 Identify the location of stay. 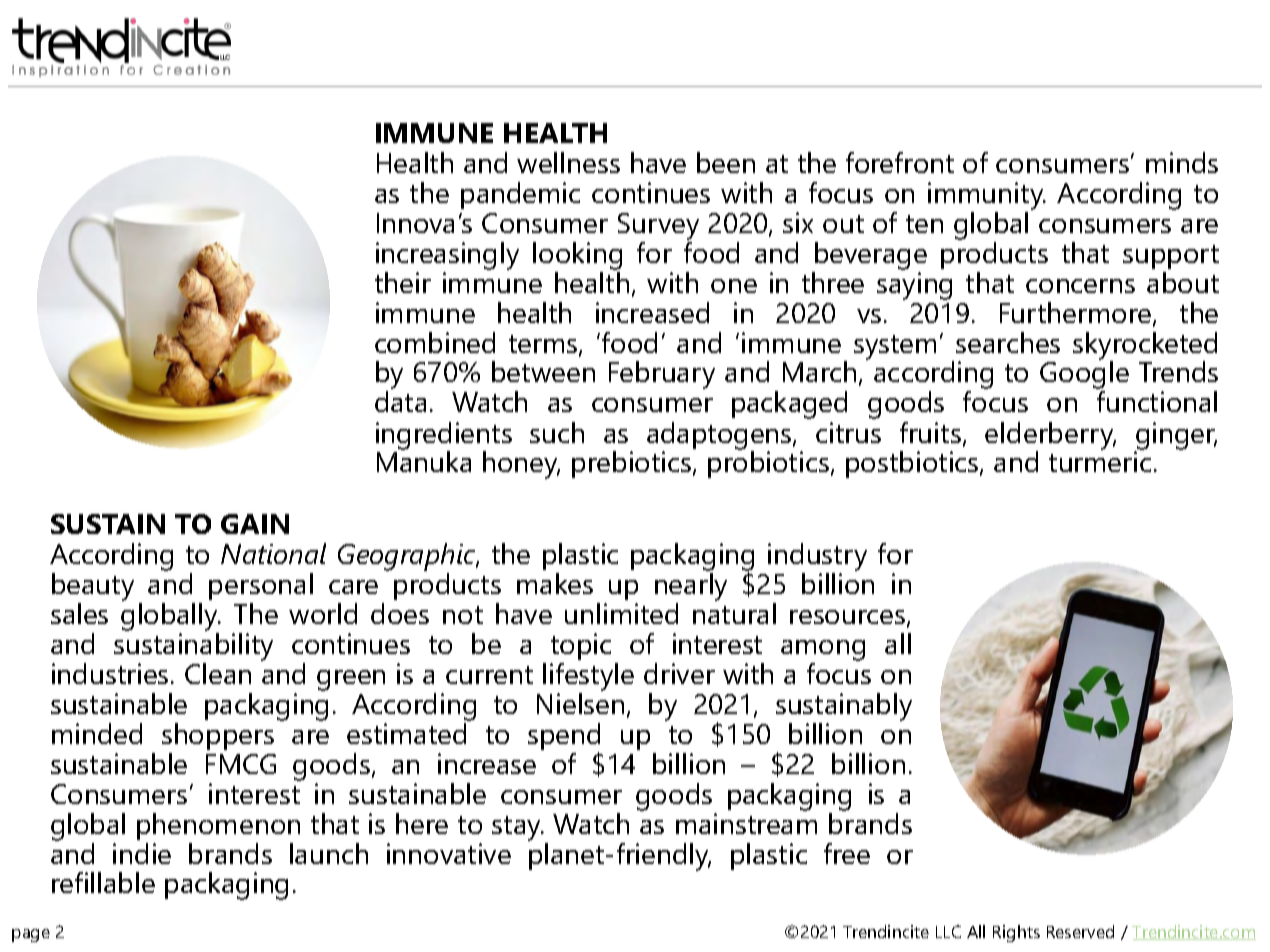
(517, 828).
